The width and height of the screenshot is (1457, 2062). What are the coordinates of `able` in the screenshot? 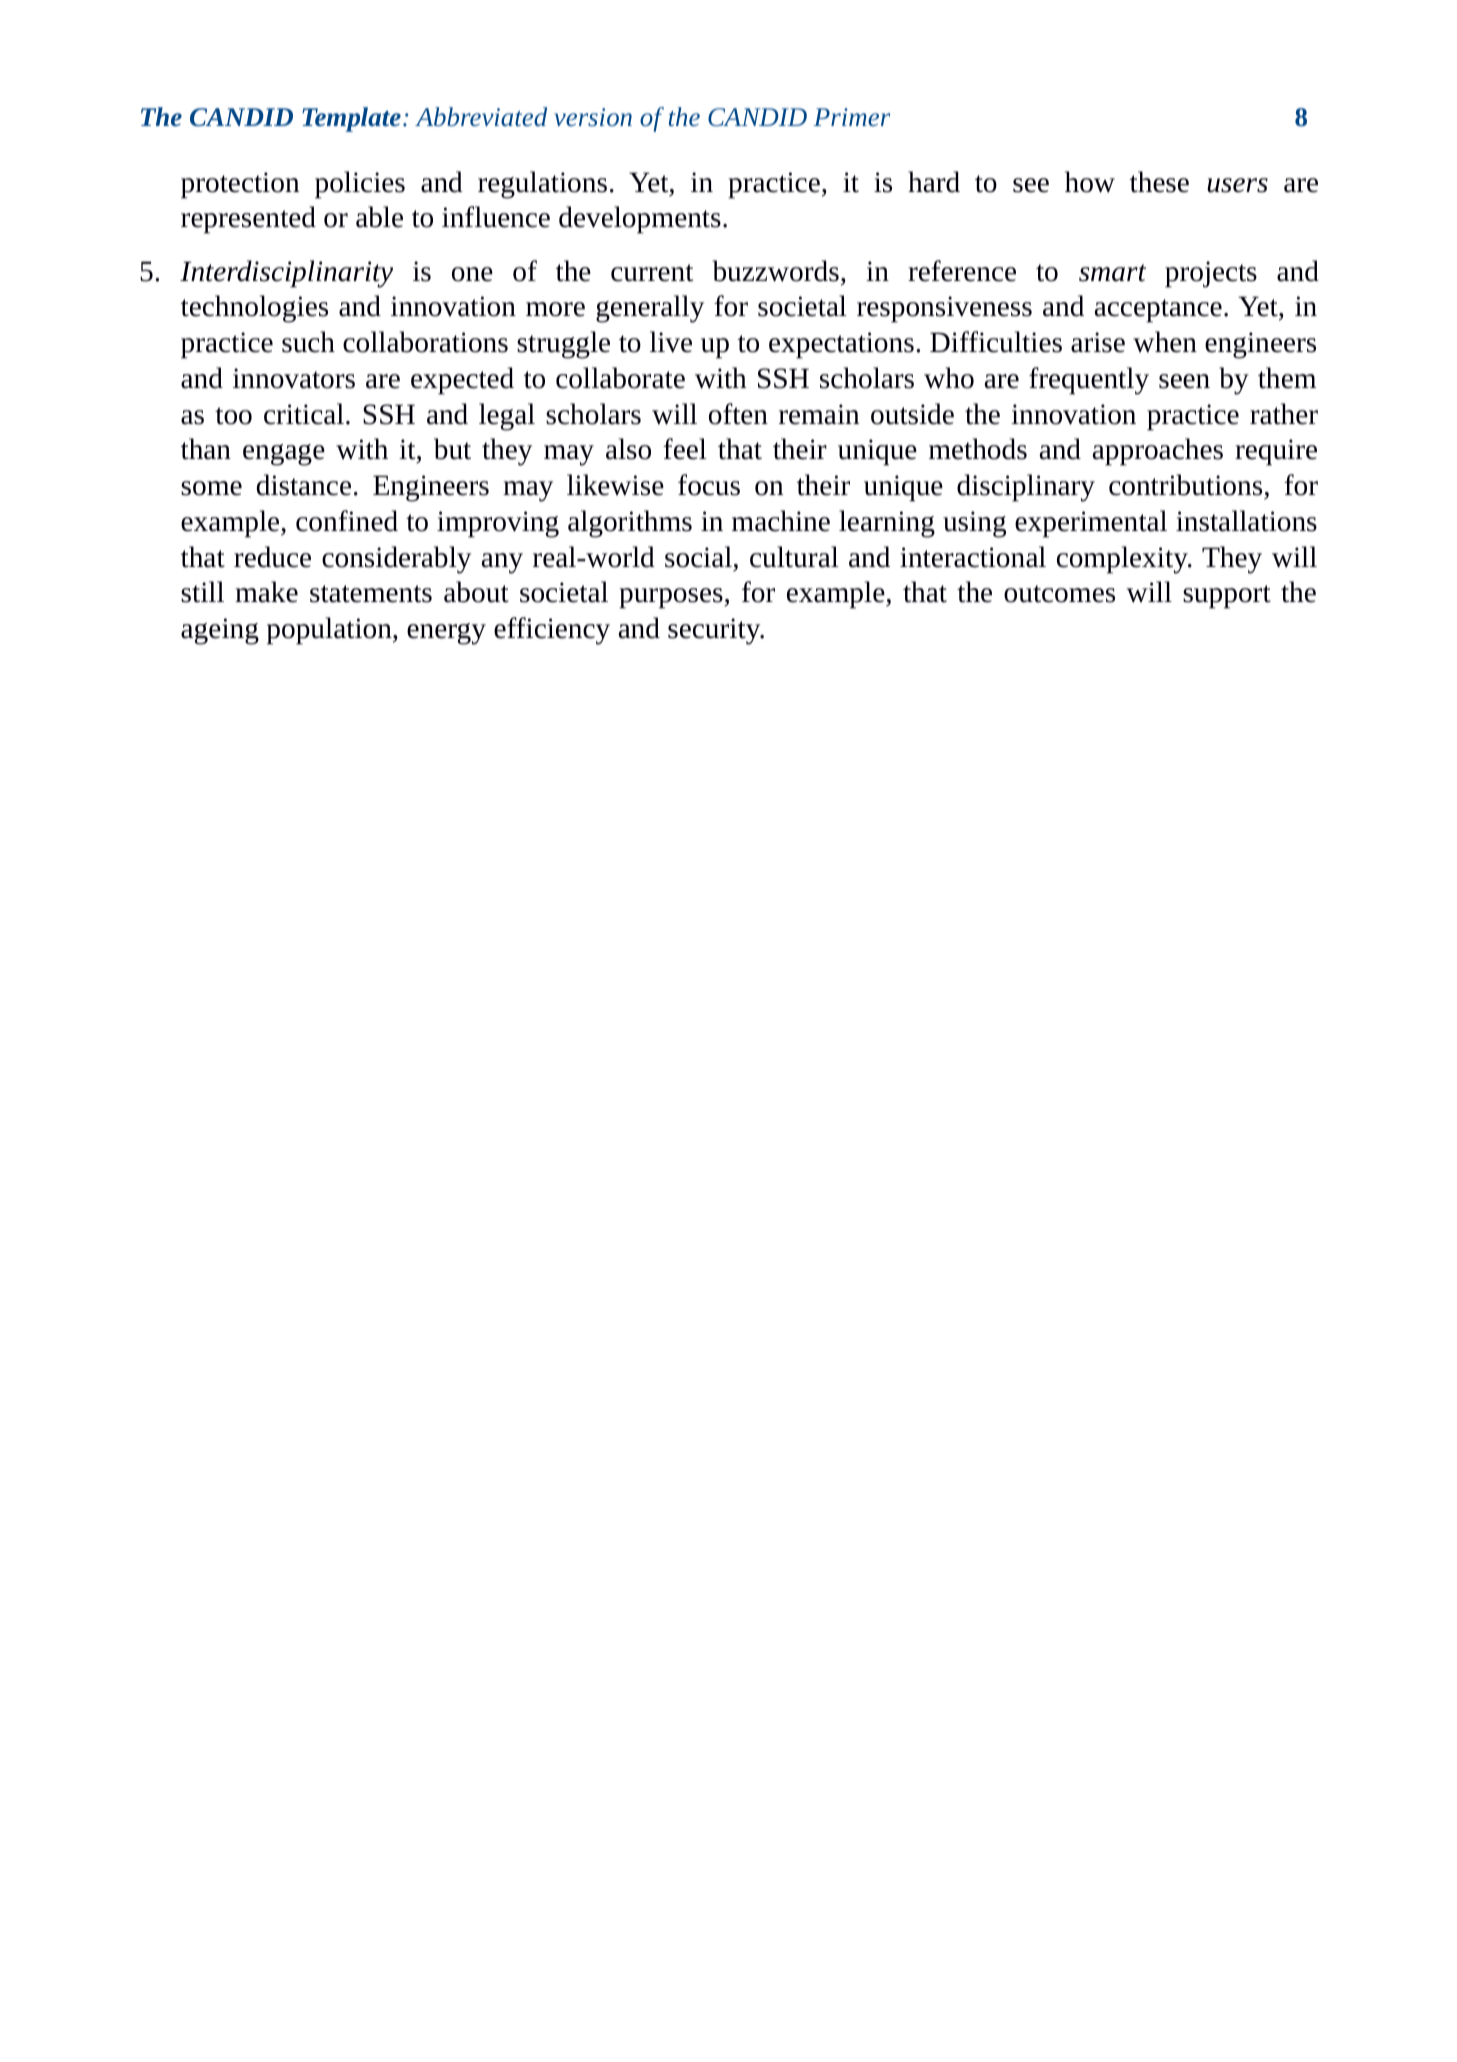 It's located at (379, 217).
